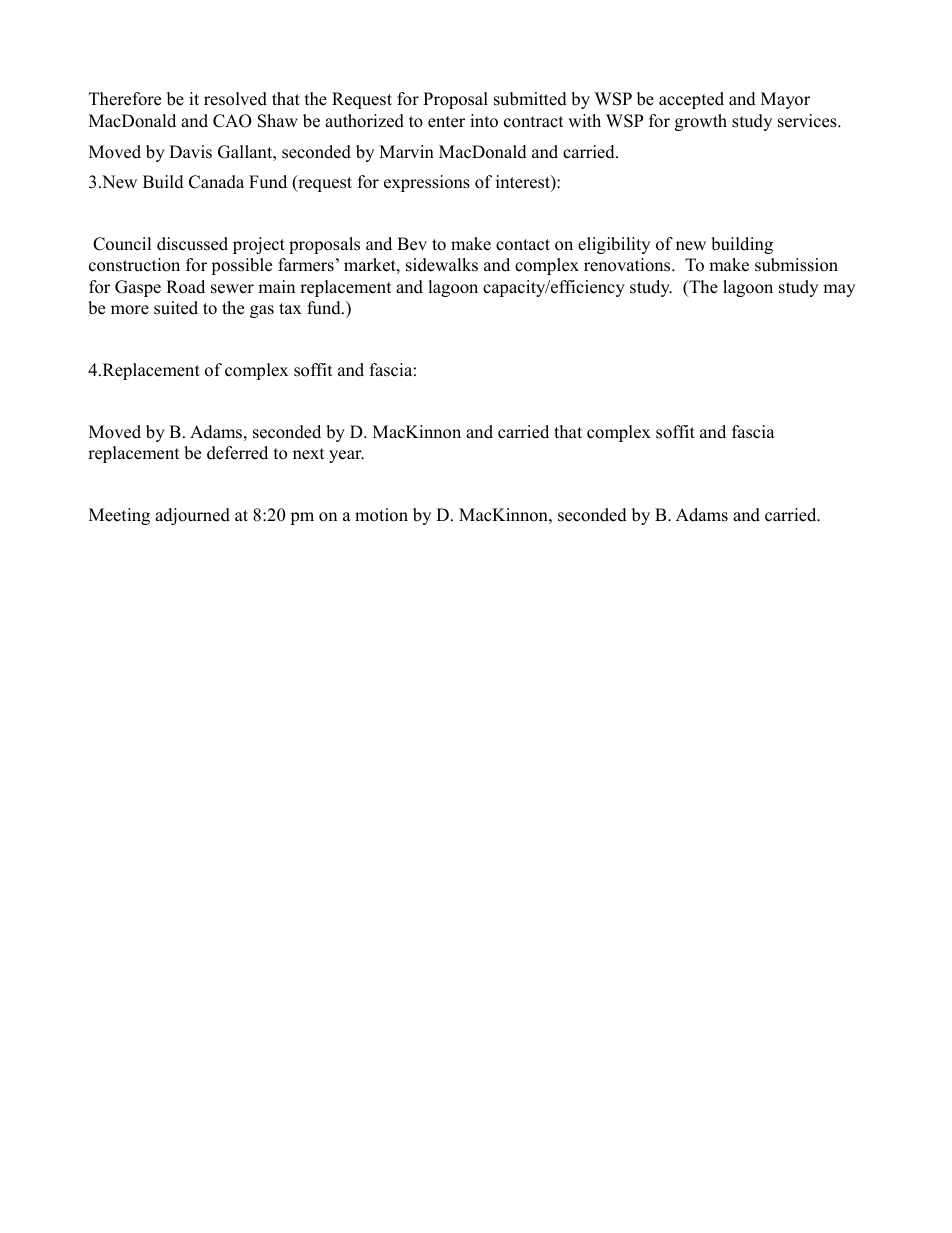  What do you see at coordinates (309, 454) in the image?
I see `next` at bounding box center [309, 454].
